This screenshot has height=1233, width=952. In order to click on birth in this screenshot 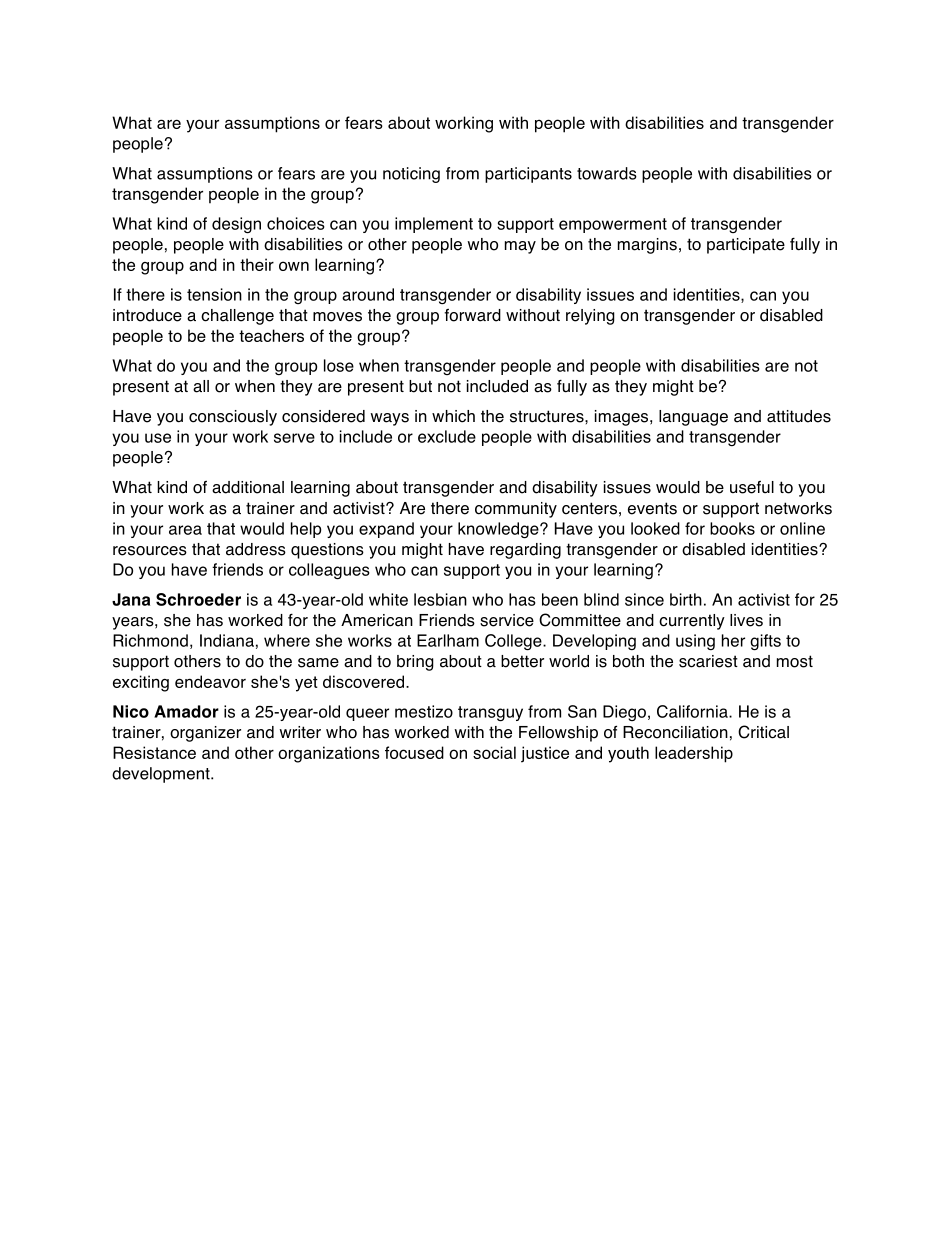, I will do `click(686, 599)`.
